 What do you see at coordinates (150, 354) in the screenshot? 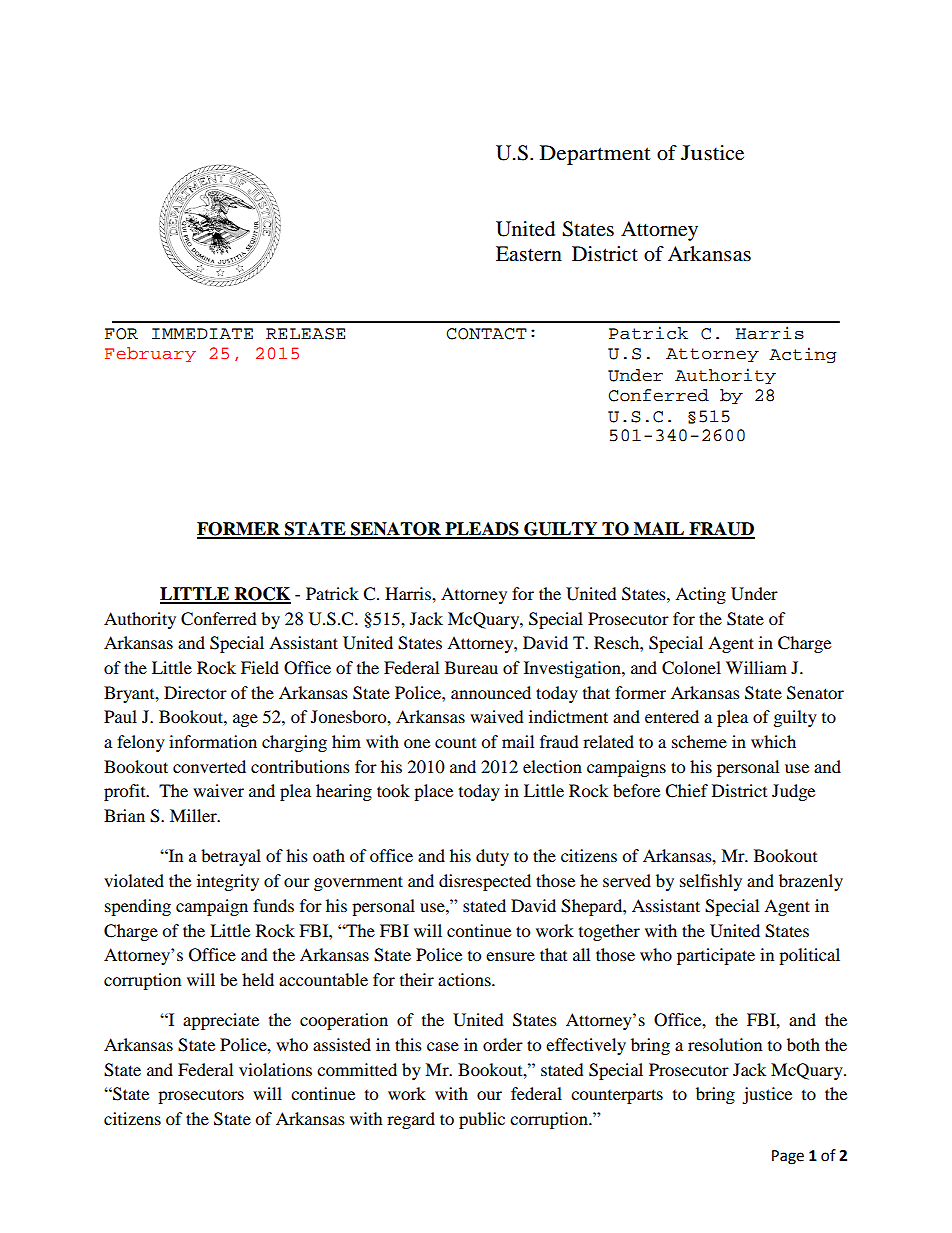
I see `February` at bounding box center [150, 354].
